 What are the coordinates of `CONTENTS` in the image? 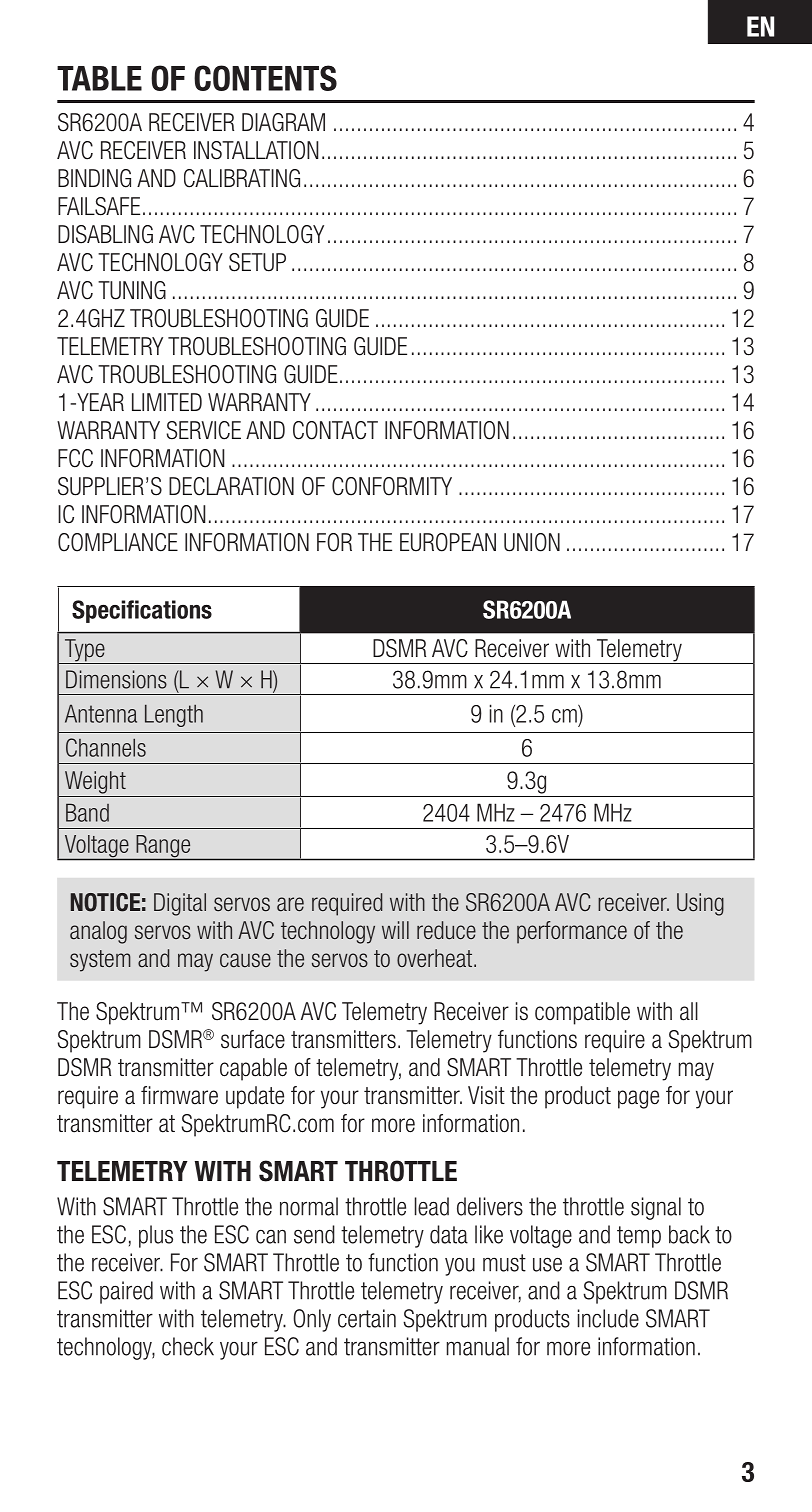 It's located at (265, 78).
